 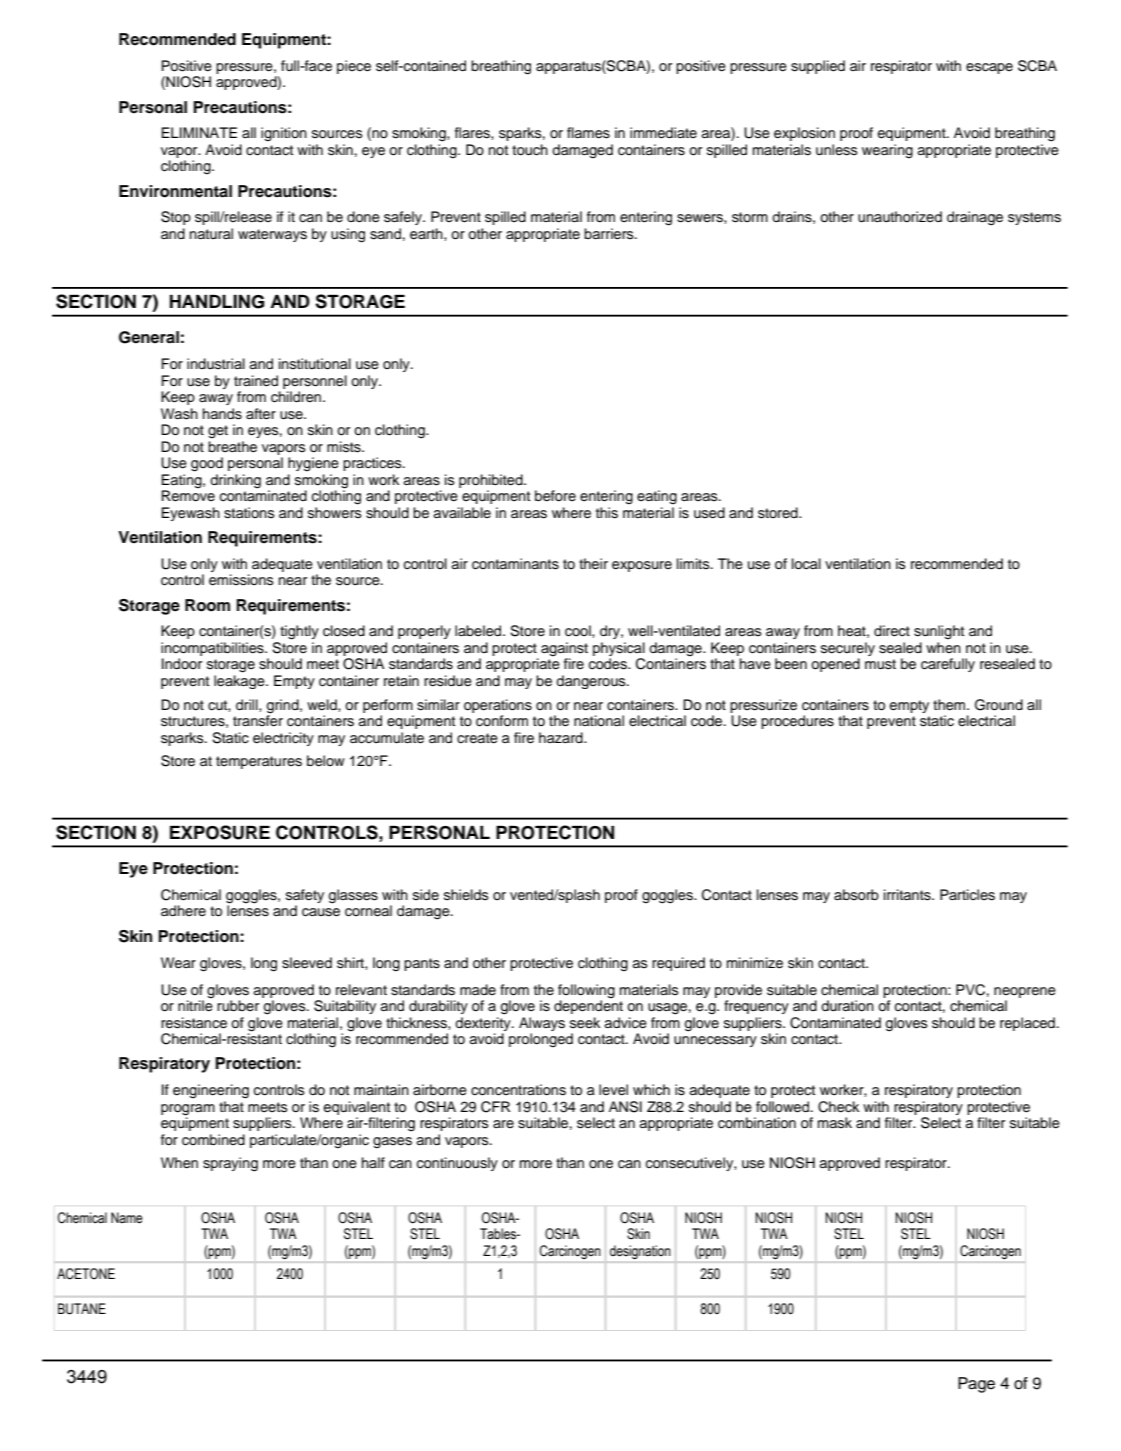 I want to click on Page, so click(x=976, y=1385).
